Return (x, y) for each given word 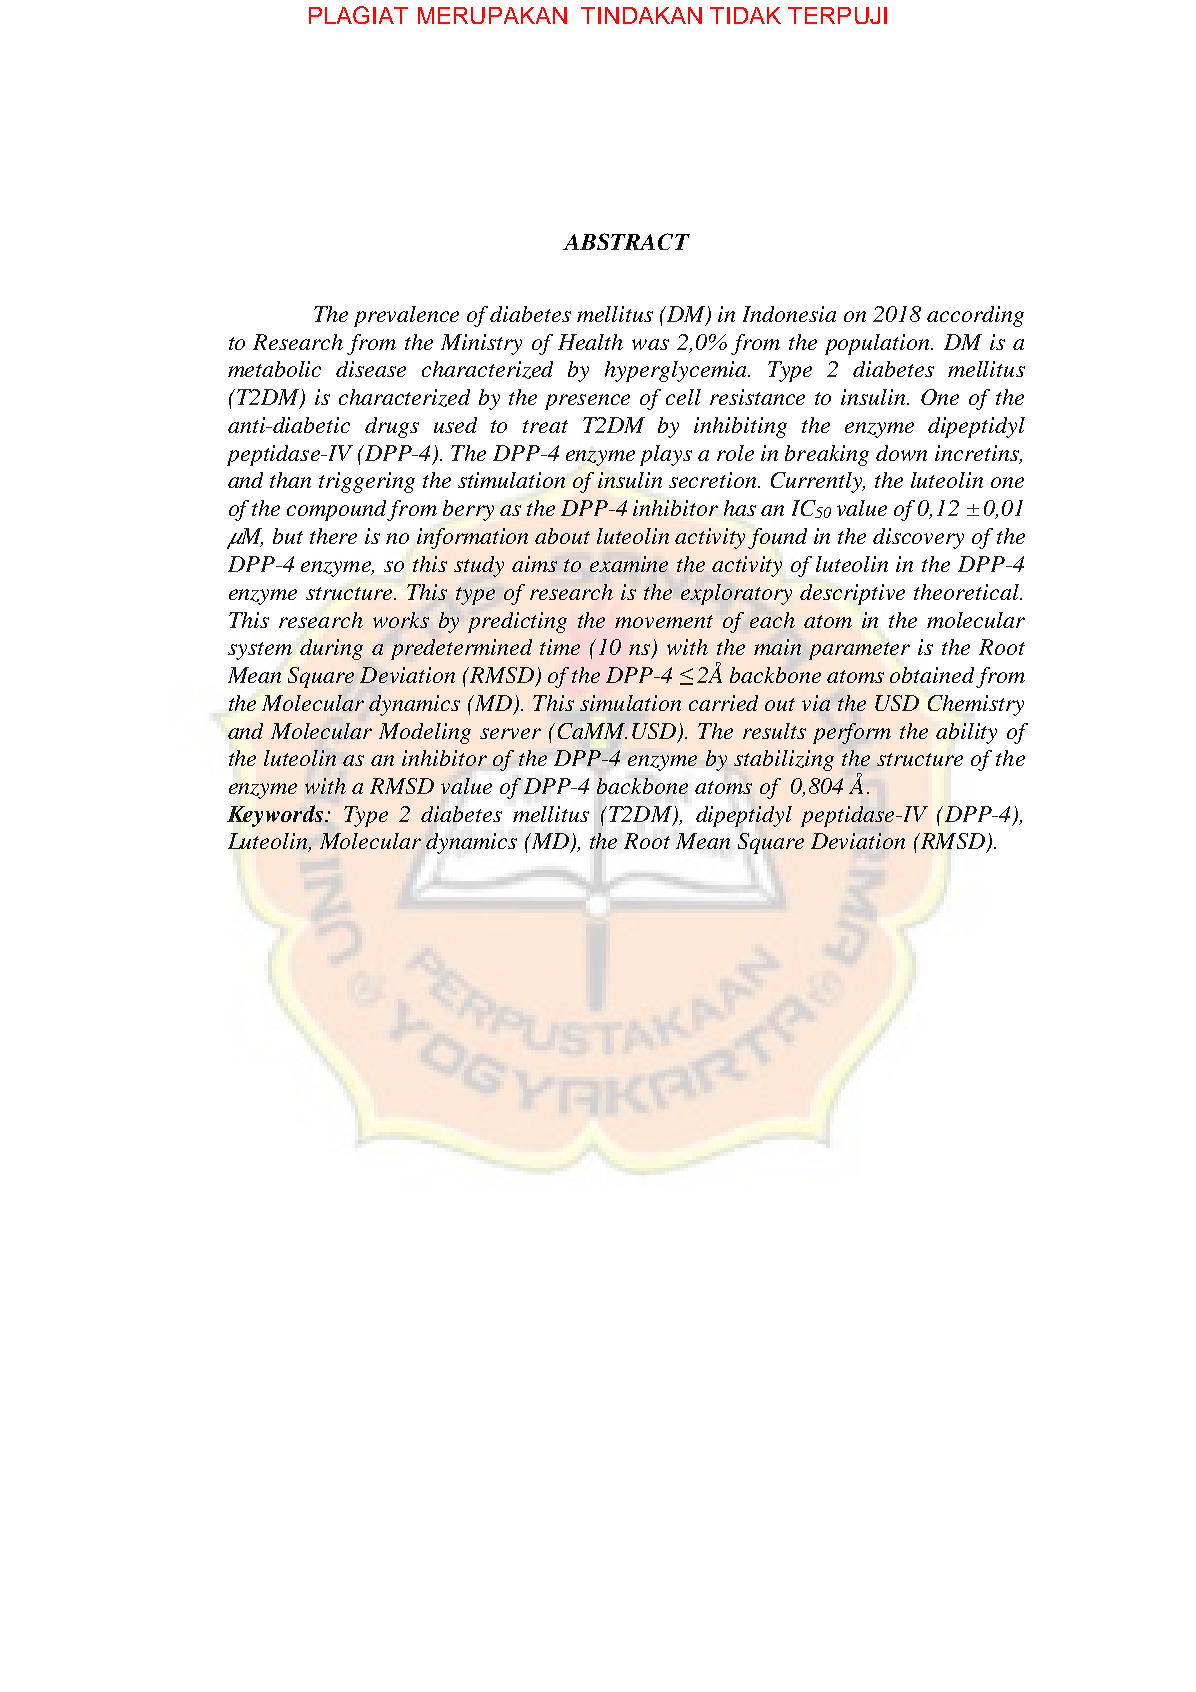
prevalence (406, 316)
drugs (392, 427)
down (901, 453)
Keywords (275, 816)
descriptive (852, 594)
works (401, 620)
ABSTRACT (626, 241)
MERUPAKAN (492, 15)
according (975, 316)
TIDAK (745, 15)
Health (590, 342)
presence (587, 402)
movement (664, 621)
